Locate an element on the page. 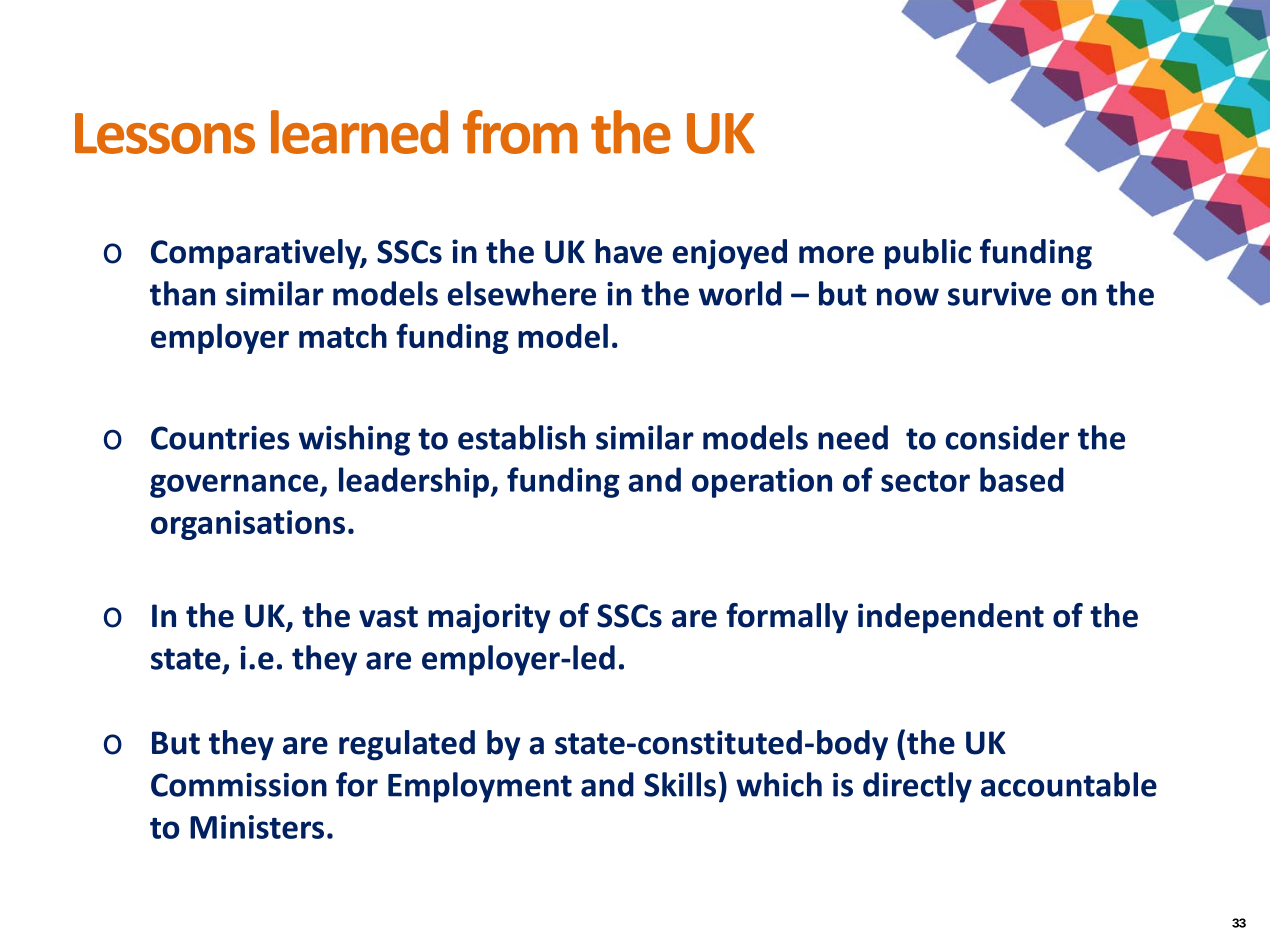  learned is located at coordinates (359, 132).
